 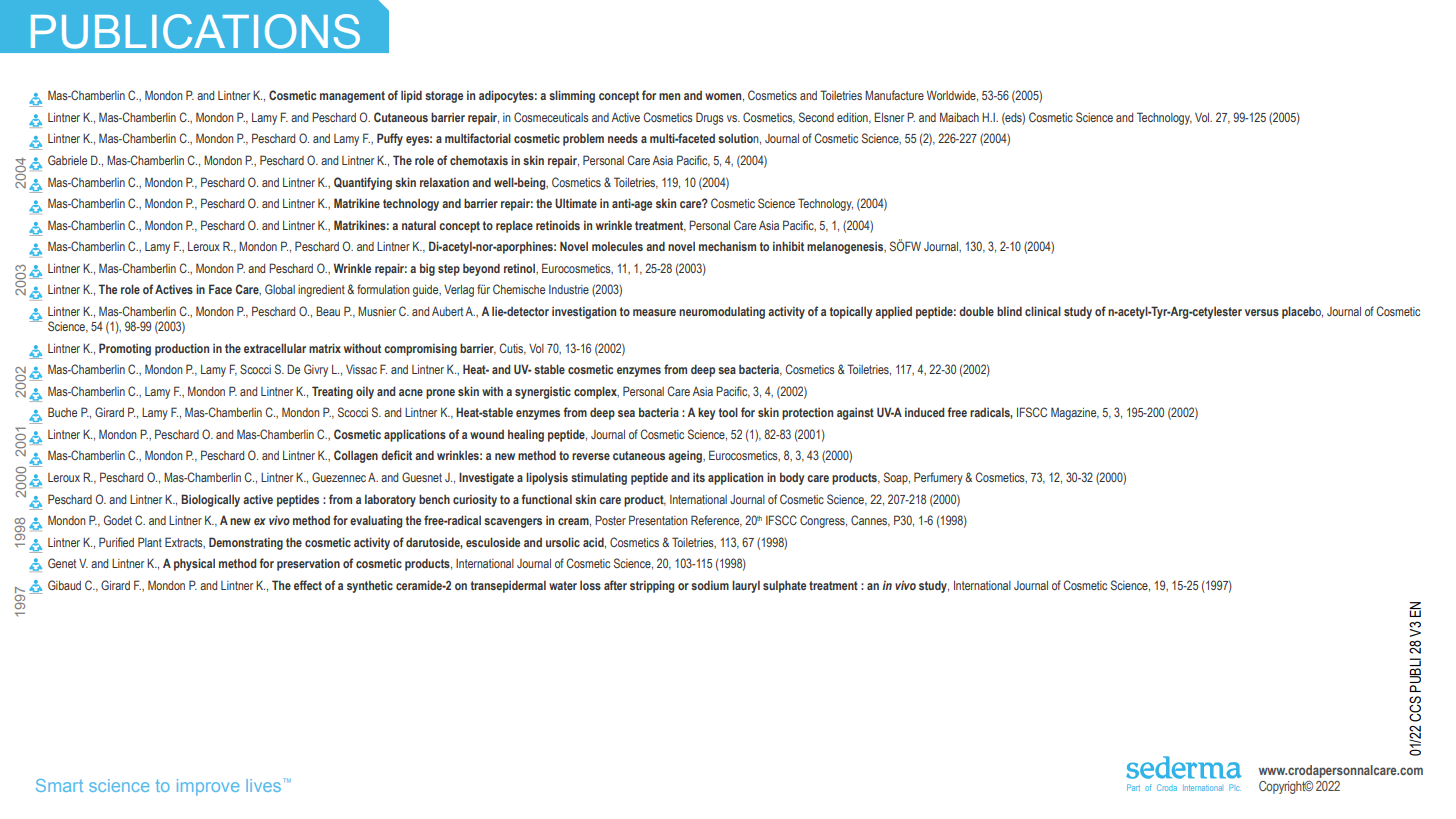 What do you see at coordinates (1043, 311) in the screenshot?
I see `clinical` at bounding box center [1043, 311].
